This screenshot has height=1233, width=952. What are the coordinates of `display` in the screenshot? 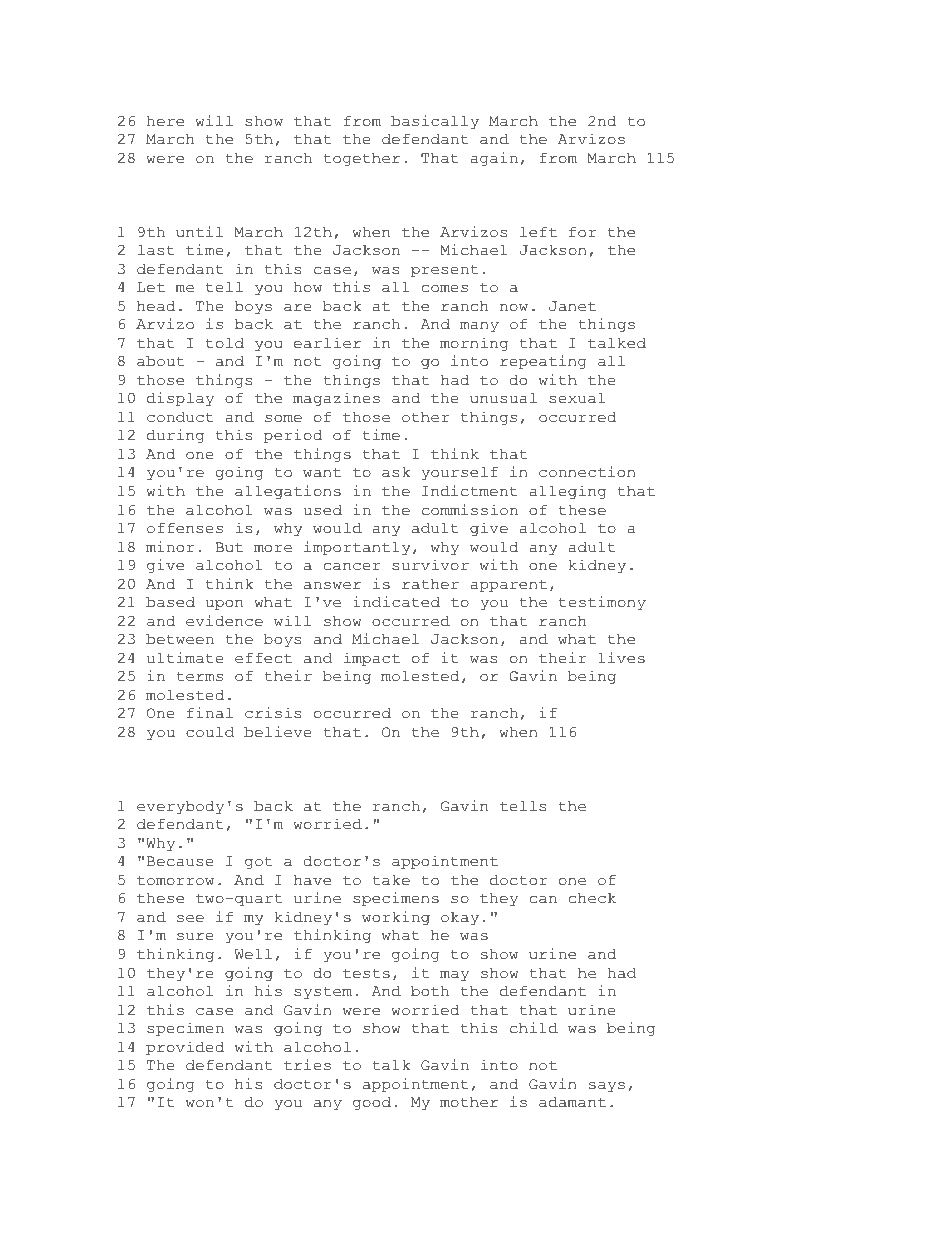 It's located at (180, 399).
